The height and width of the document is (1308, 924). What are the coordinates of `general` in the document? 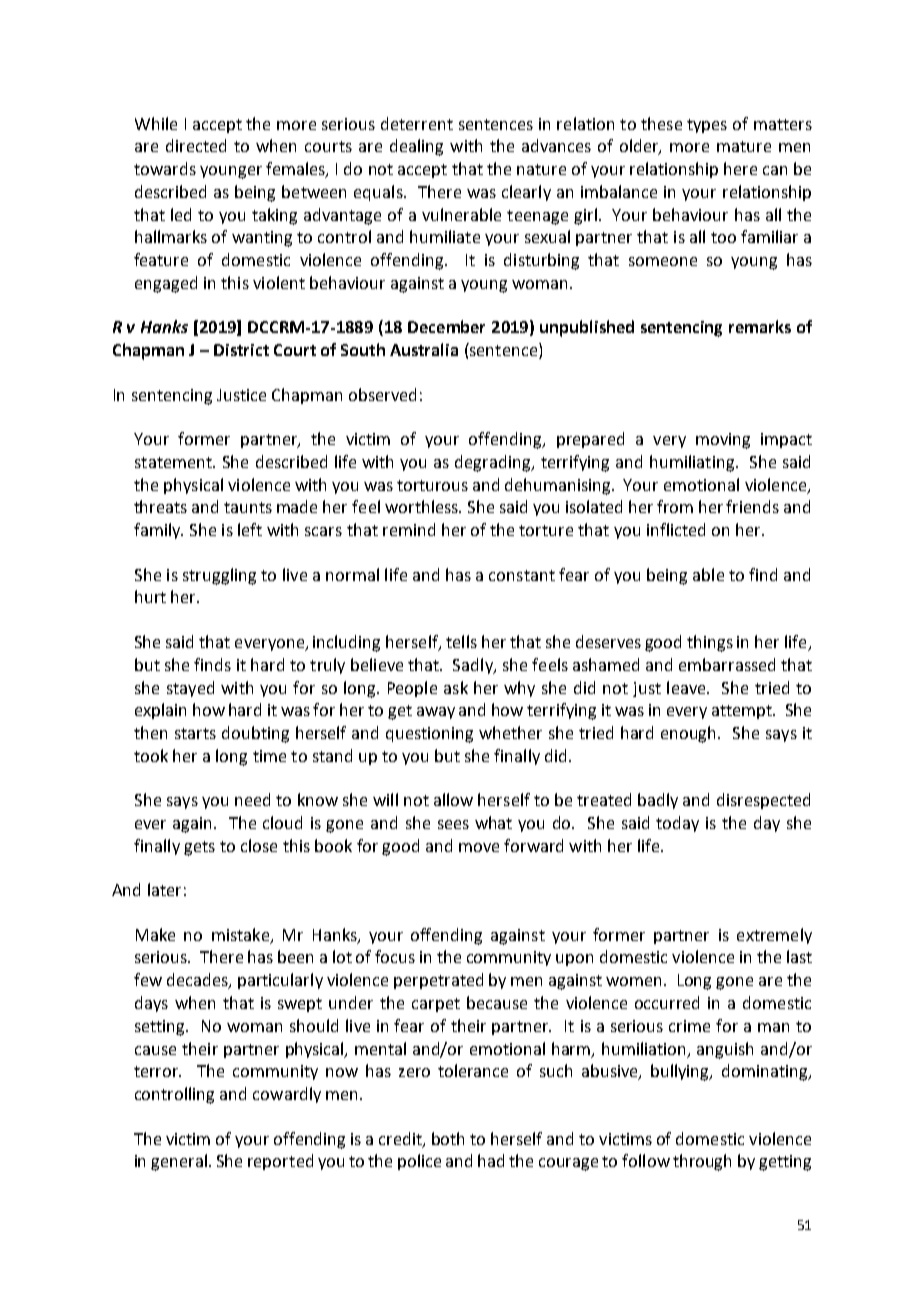 It's located at (180, 1162).
